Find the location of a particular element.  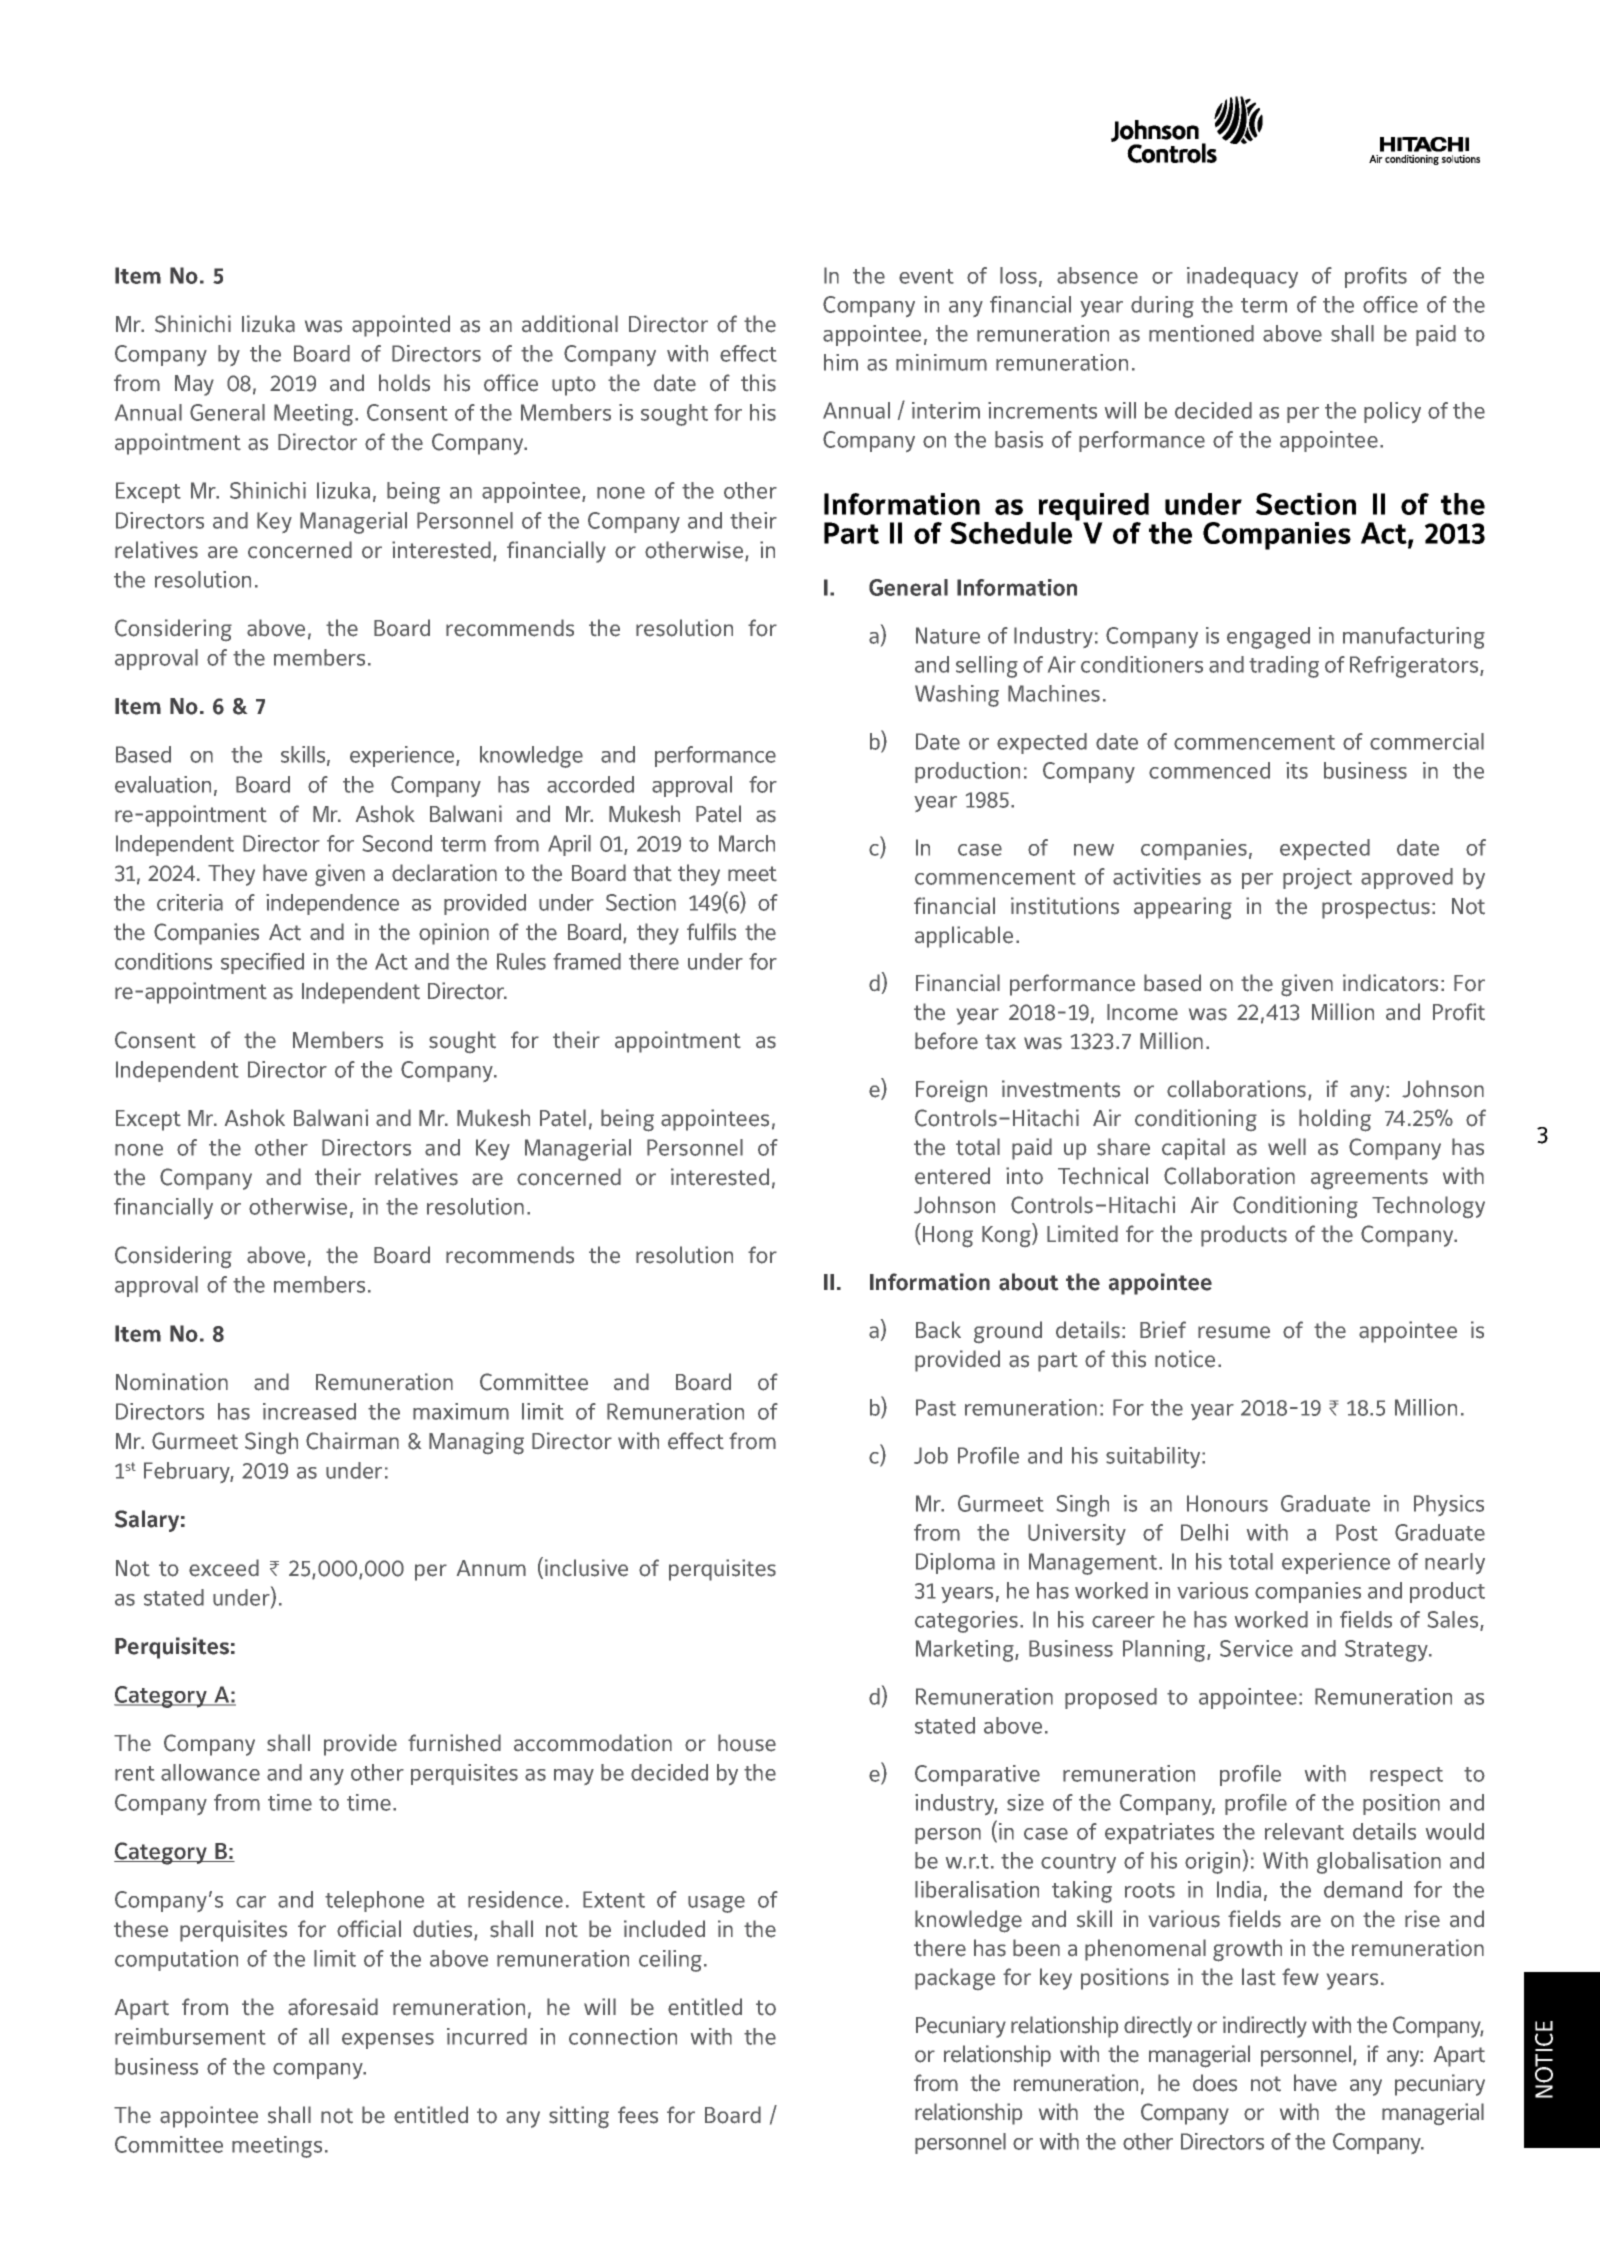

exceed is located at coordinates (224, 1568).
